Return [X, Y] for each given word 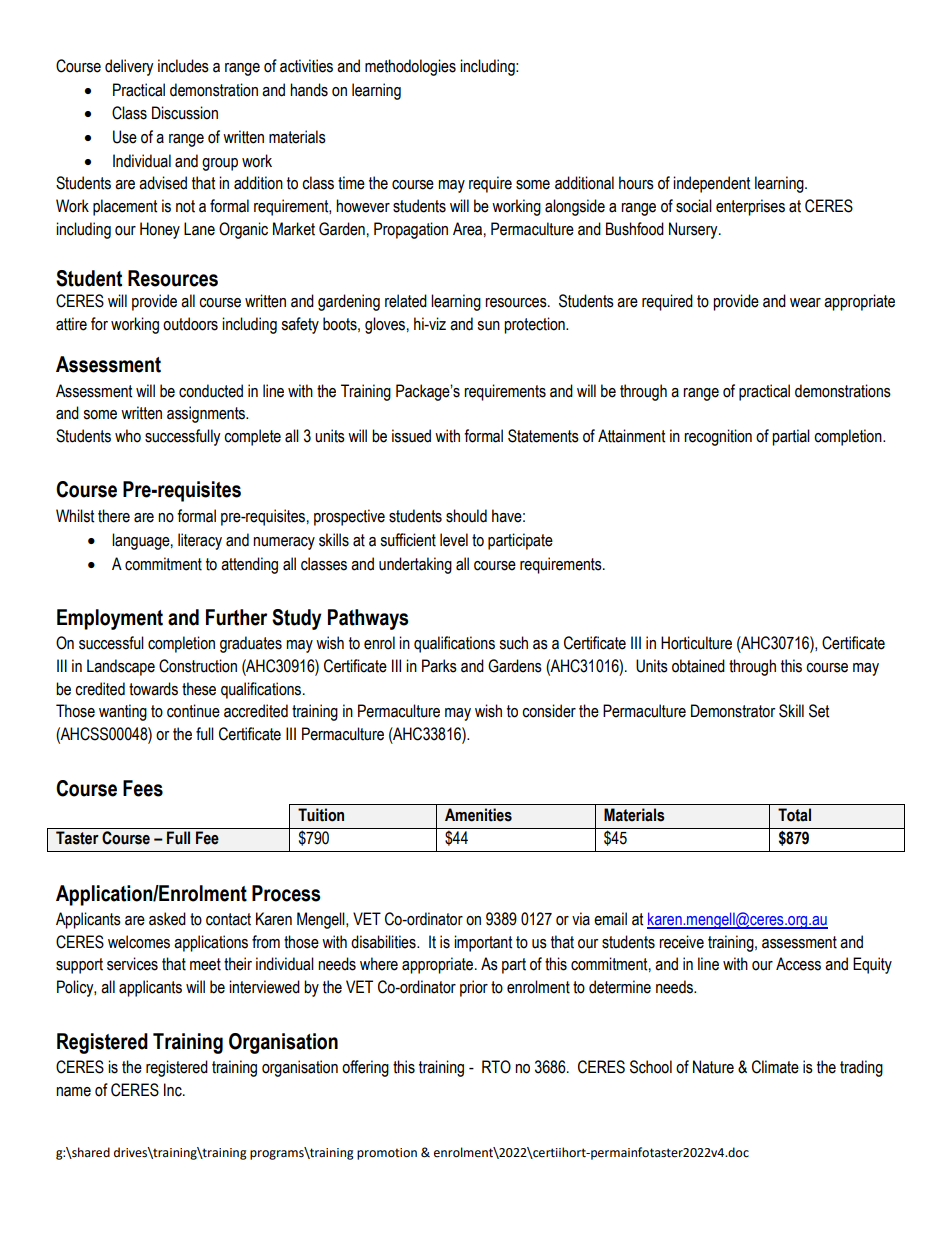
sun [488, 326]
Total [794, 815]
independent [711, 184]
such [513, 643]
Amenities [478, 815]
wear [805, 303]
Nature [713, 1067]
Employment [110, 619]
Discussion [185, 113]
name [73, 1092]
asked [167, 919]
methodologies [410, 67]
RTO [496, 1067]
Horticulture [696, 643]
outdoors [190, 324]
